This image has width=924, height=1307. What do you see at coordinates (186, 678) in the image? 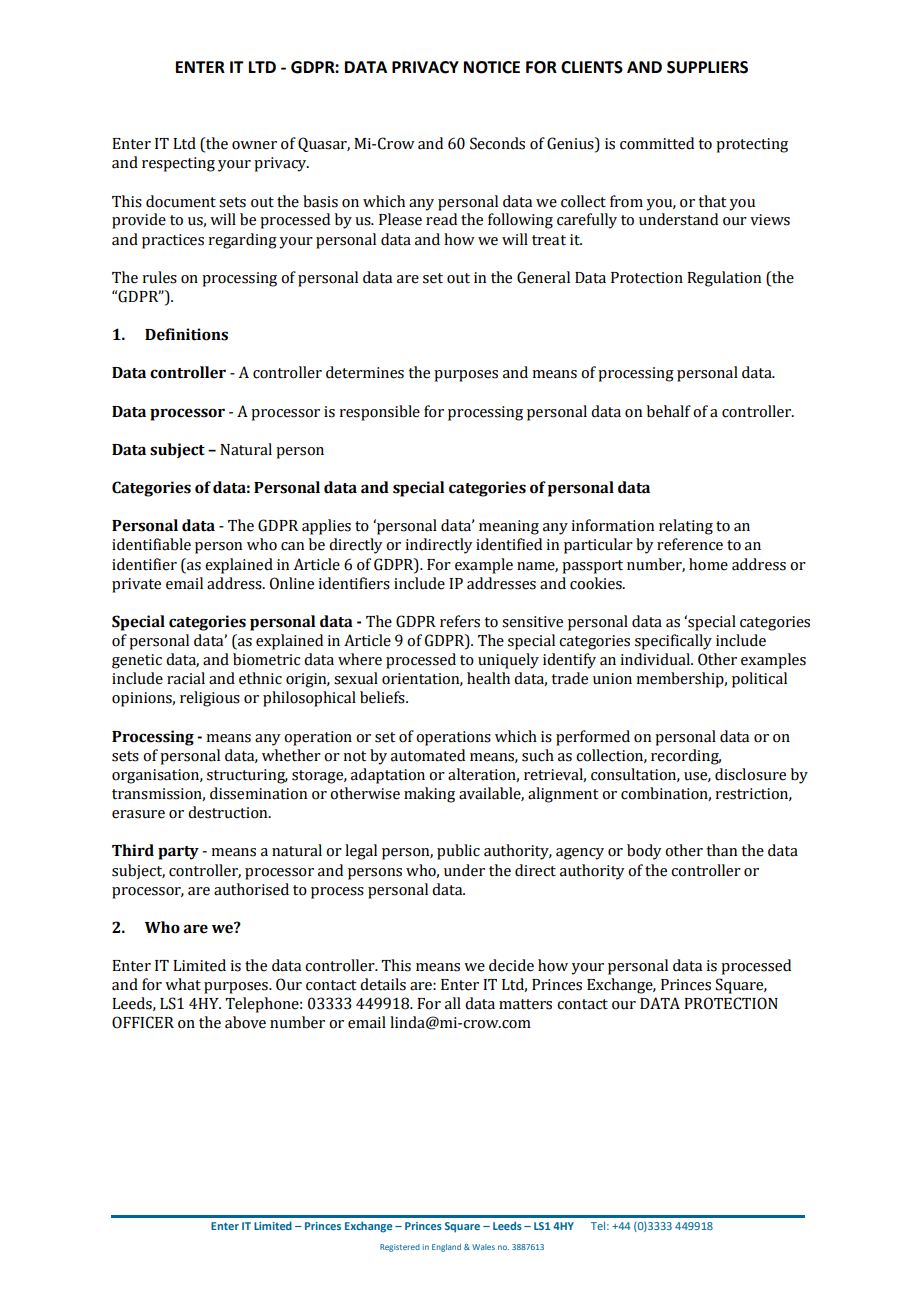
I see `racial` at bounding box center [186, 678].
